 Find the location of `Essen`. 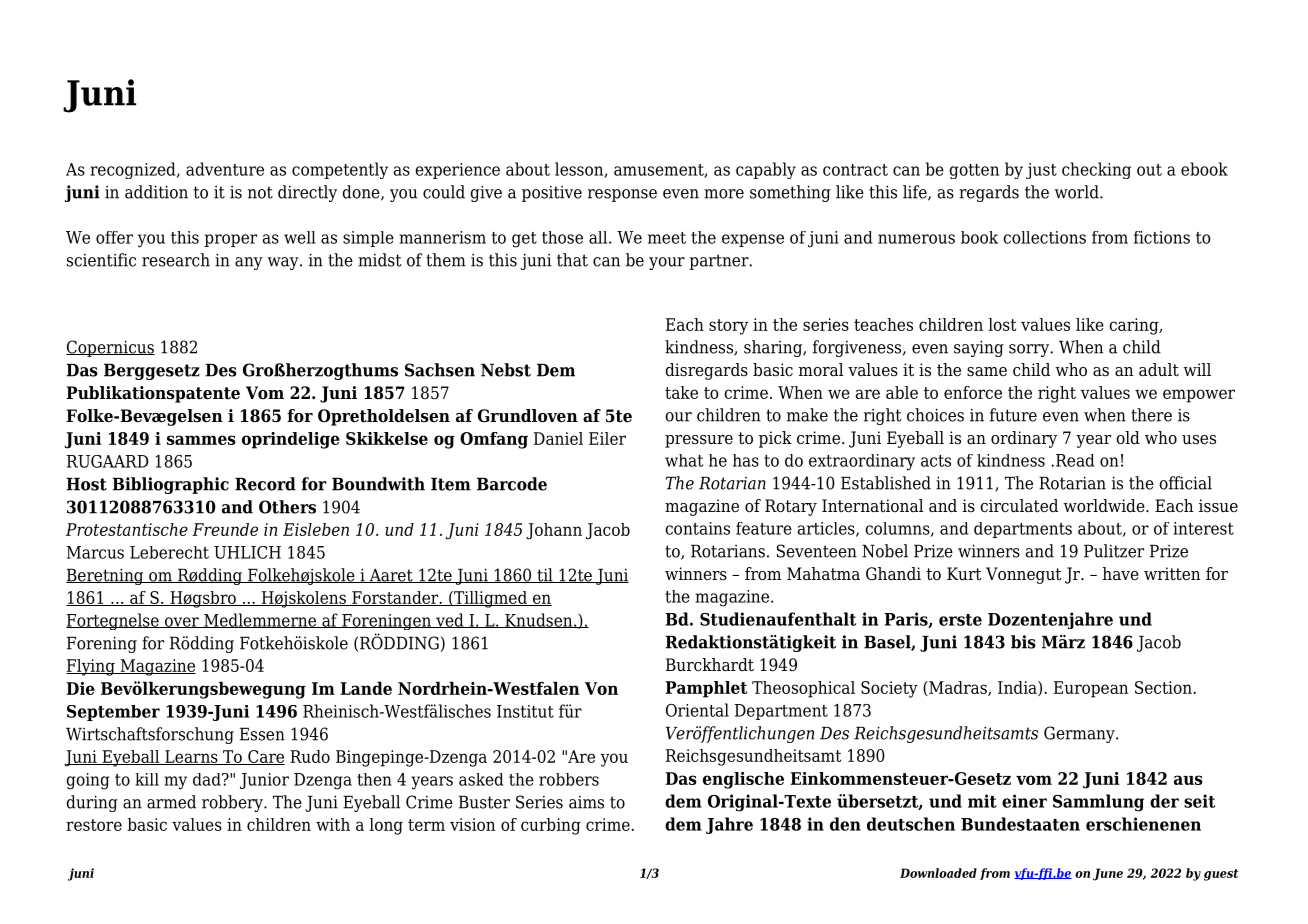

Essen is located at coordinates (262, 734).
